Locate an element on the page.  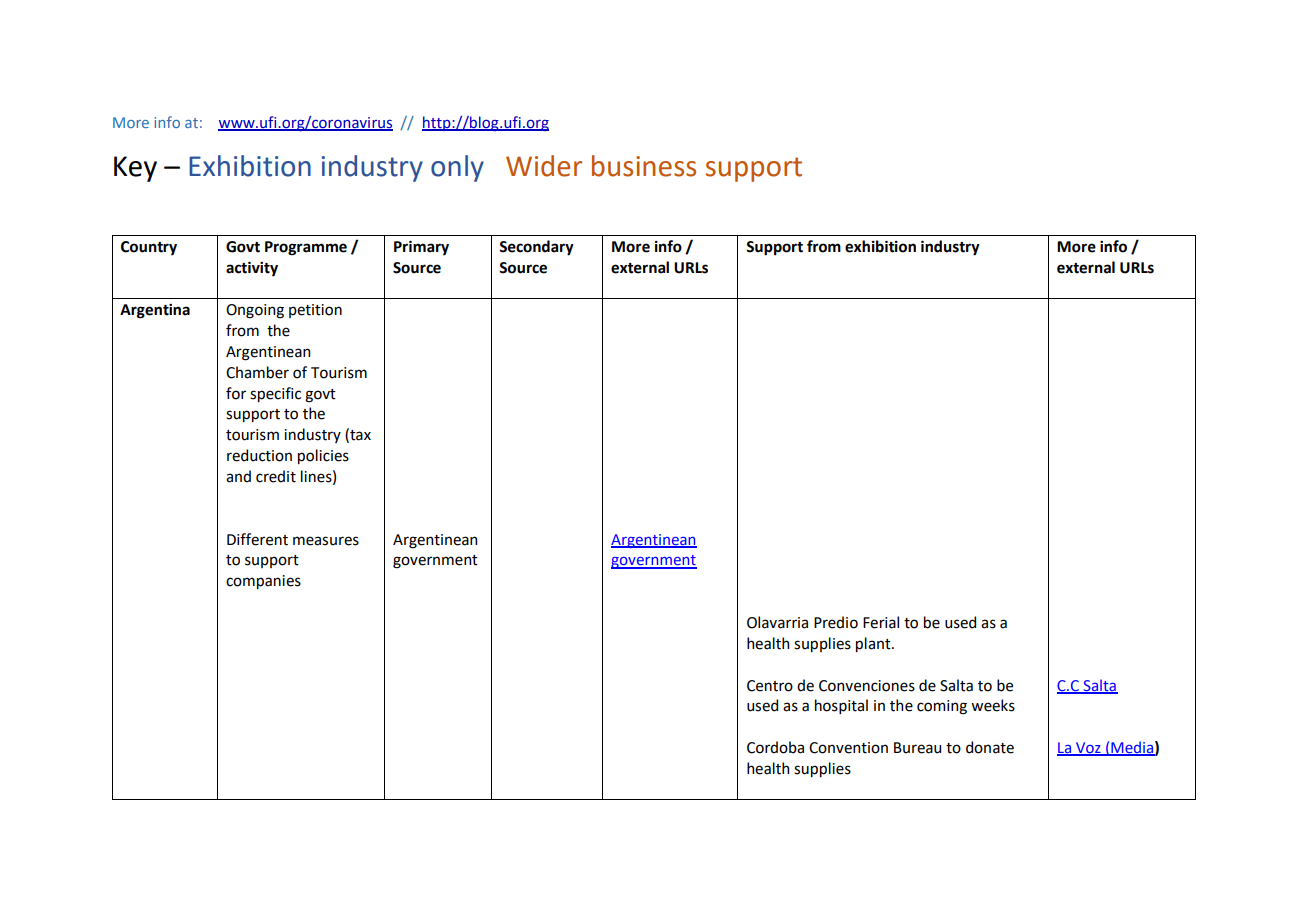
Centro is located at coordinates (770, 686).
